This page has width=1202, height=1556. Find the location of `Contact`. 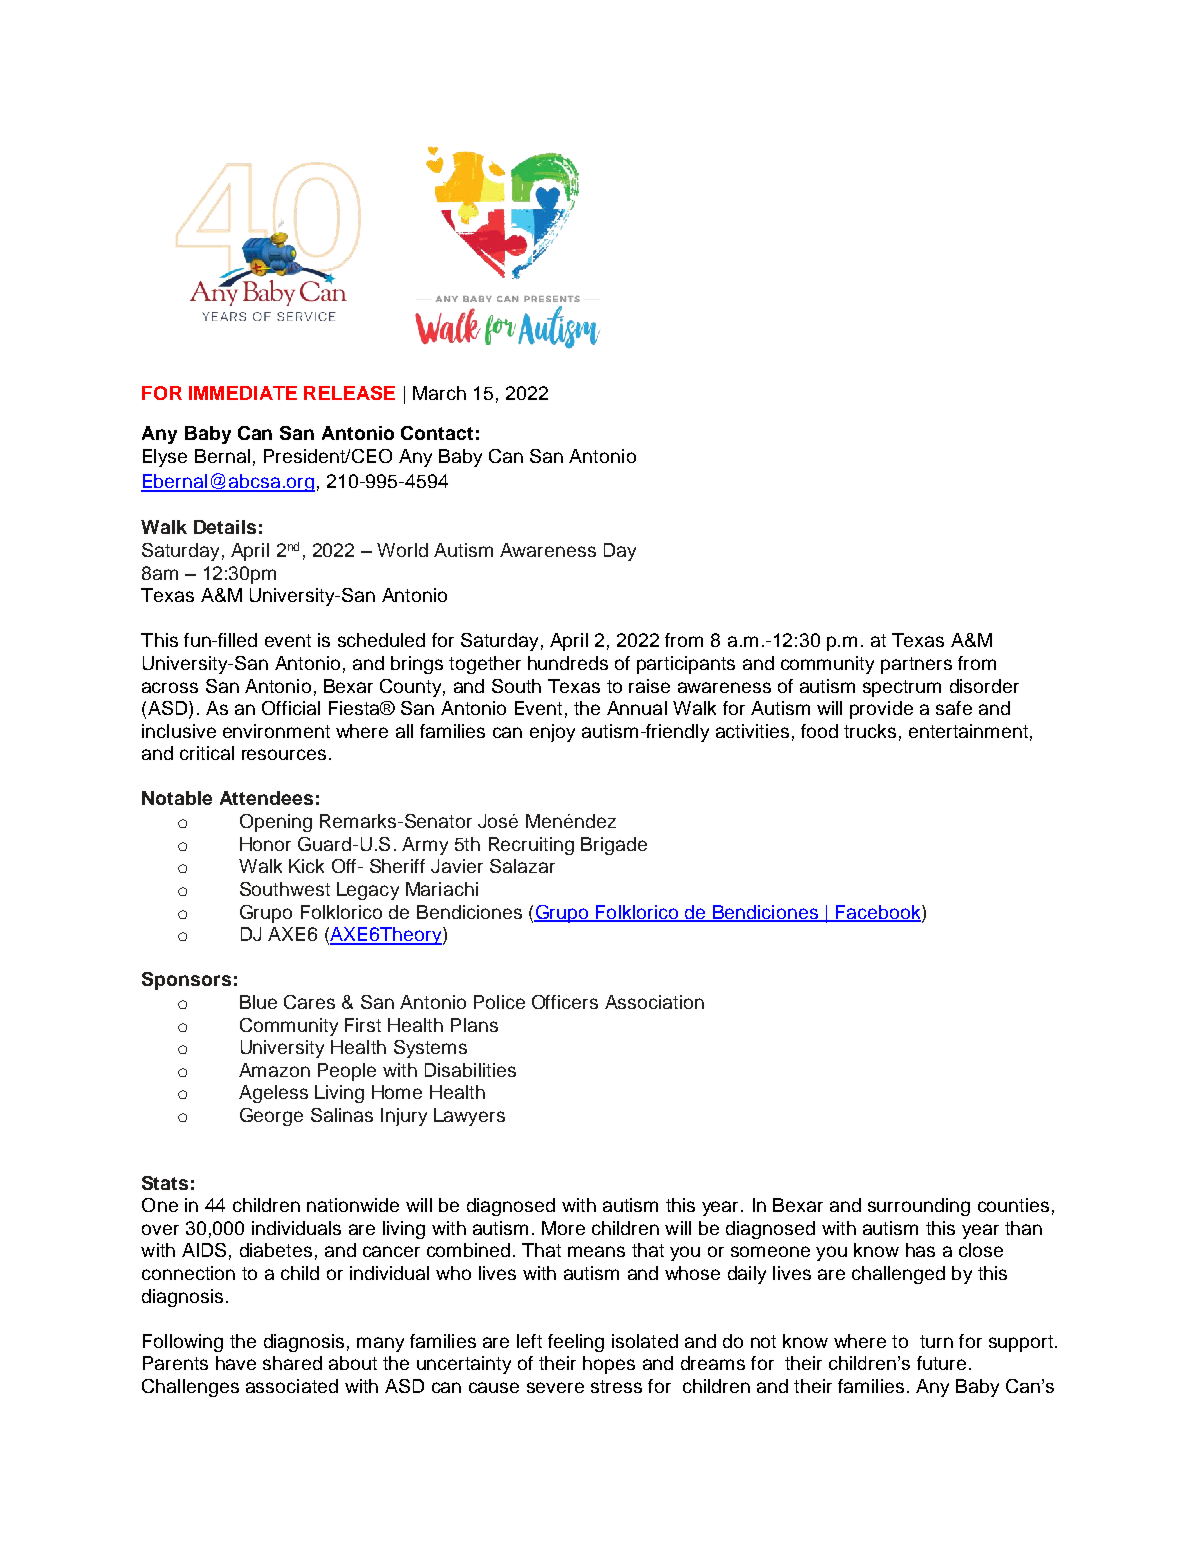

Contact is located at coordinates (437, 433).
